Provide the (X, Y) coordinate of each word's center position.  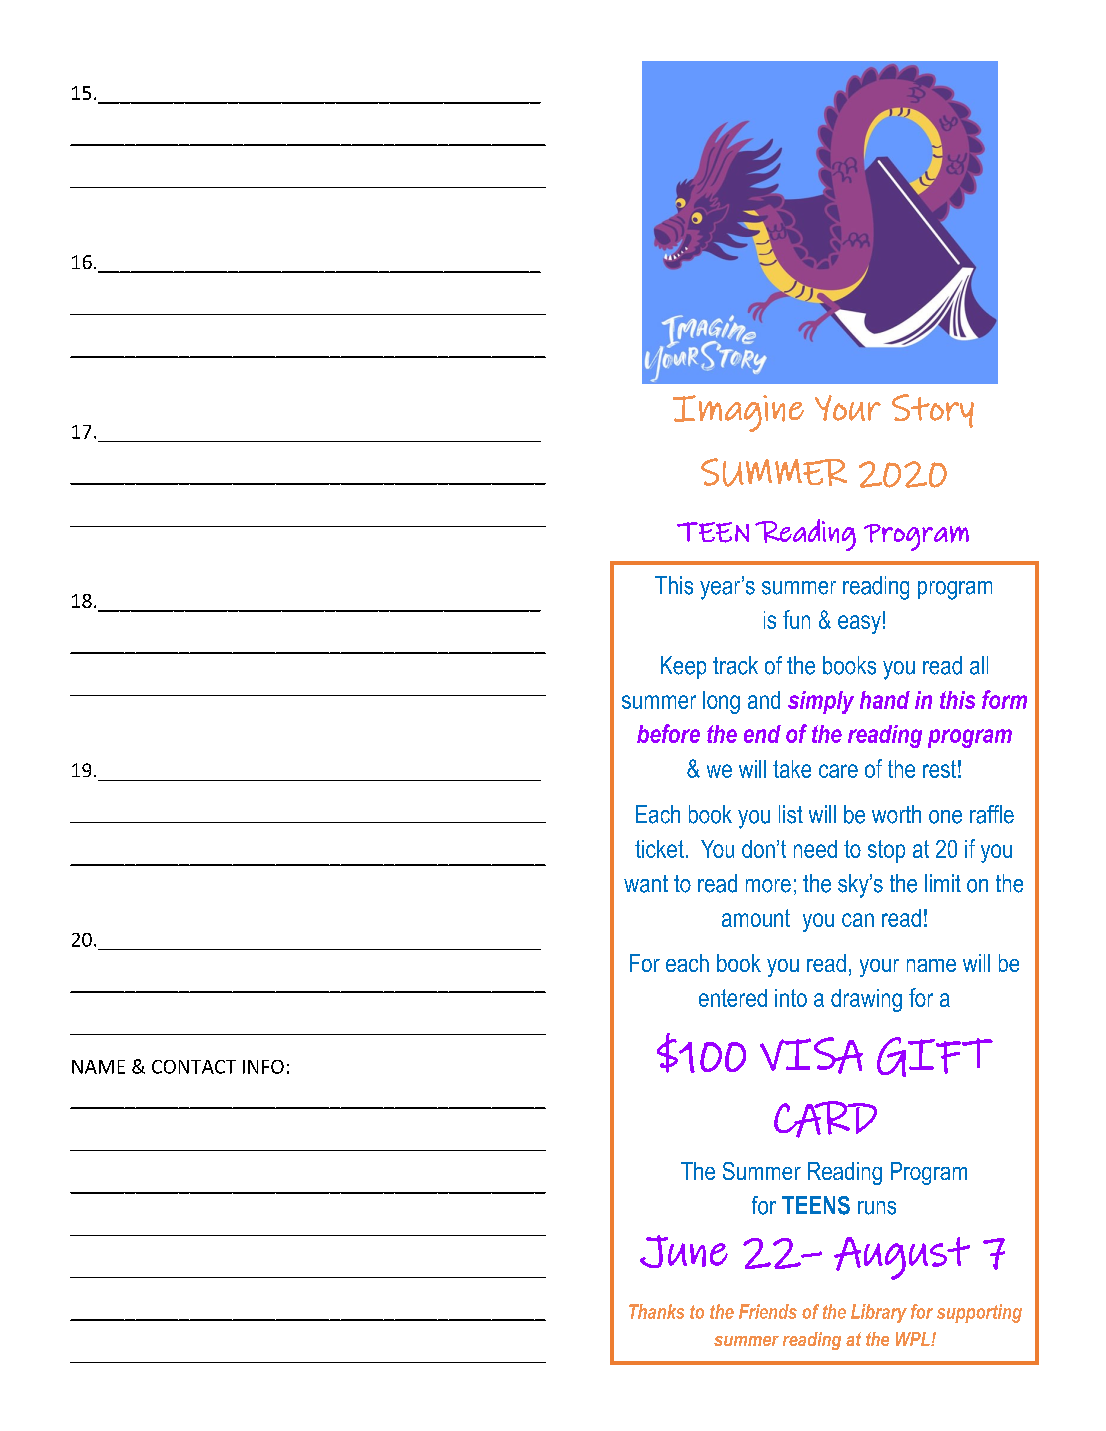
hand (885, 700)
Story (933, 411)
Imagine (738, 413)
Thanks (656, 1311)
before (668, 733)
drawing (866, 1000)
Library (879, 1313)
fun (796, 619)
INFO (263, 1067)
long (721, 702)
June (684, 1251)
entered (733, 998)
